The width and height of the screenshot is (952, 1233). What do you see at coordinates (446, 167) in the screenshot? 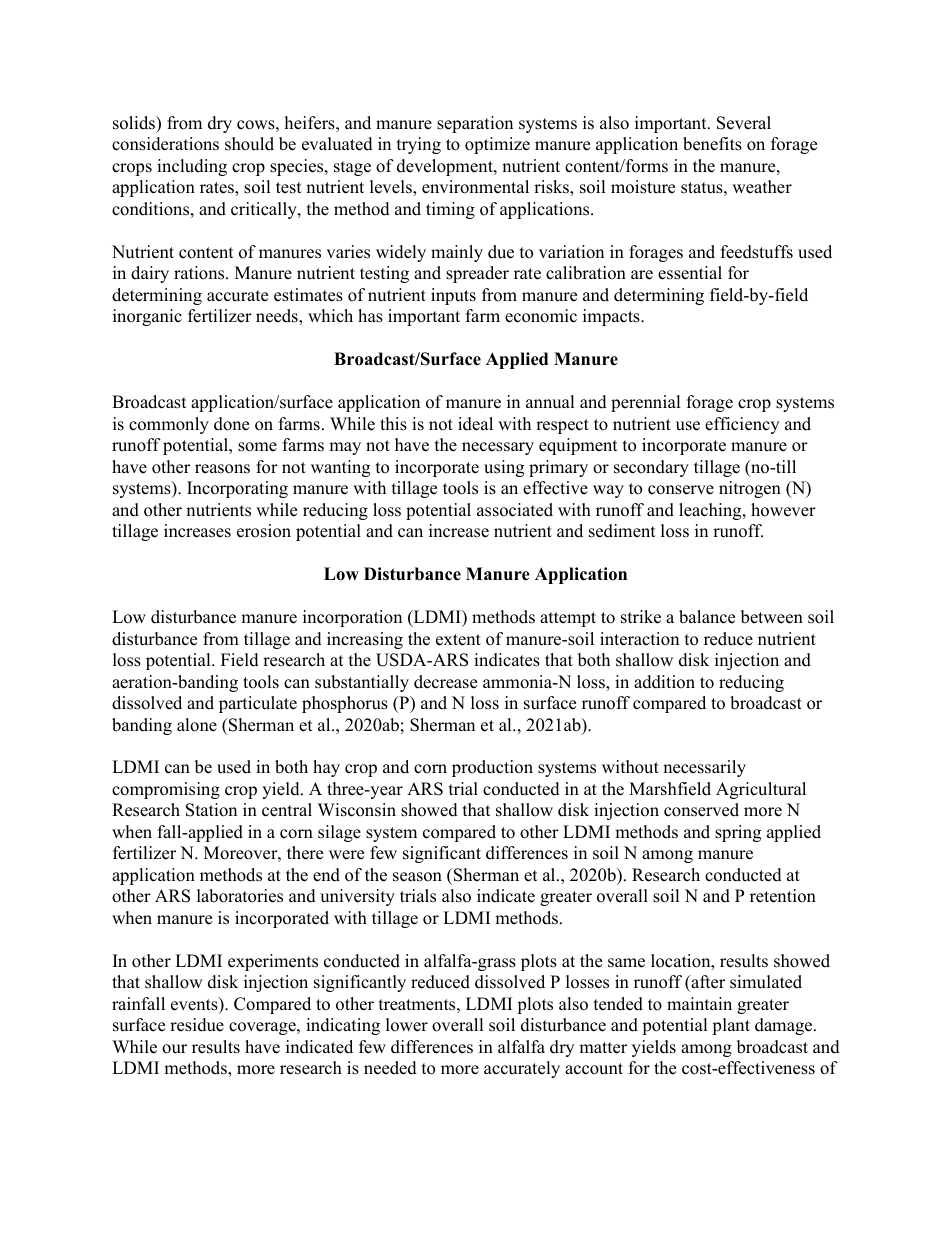
I see `development` at bounding box center [446, 167].
